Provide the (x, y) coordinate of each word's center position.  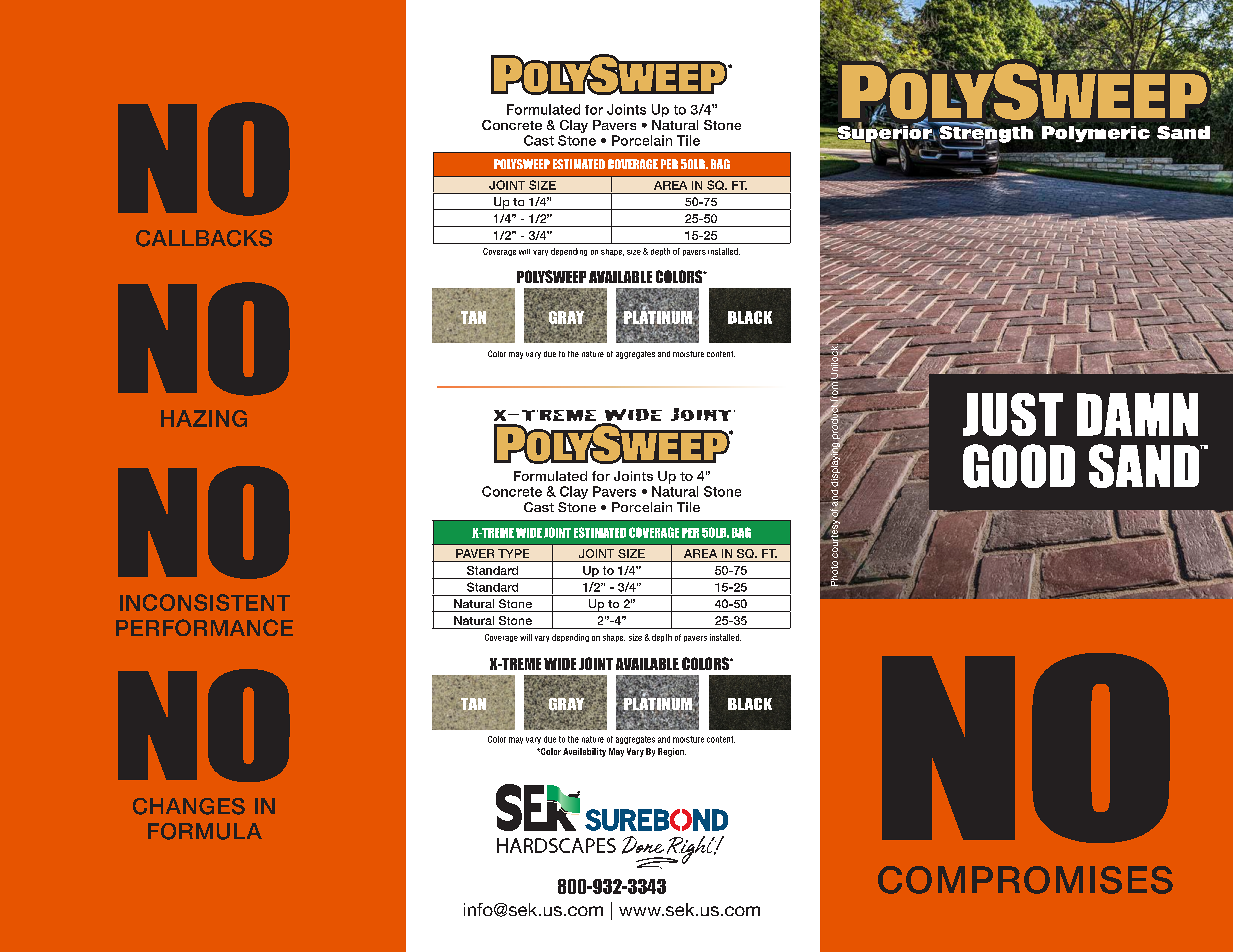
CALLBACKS (204, 238)
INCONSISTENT (205, 602)
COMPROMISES (1025, 880)
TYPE (513, 553)
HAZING (204, 418)
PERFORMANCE (204, 627)
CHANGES (189, 806)
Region (672, 752)
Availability (584, 752)
